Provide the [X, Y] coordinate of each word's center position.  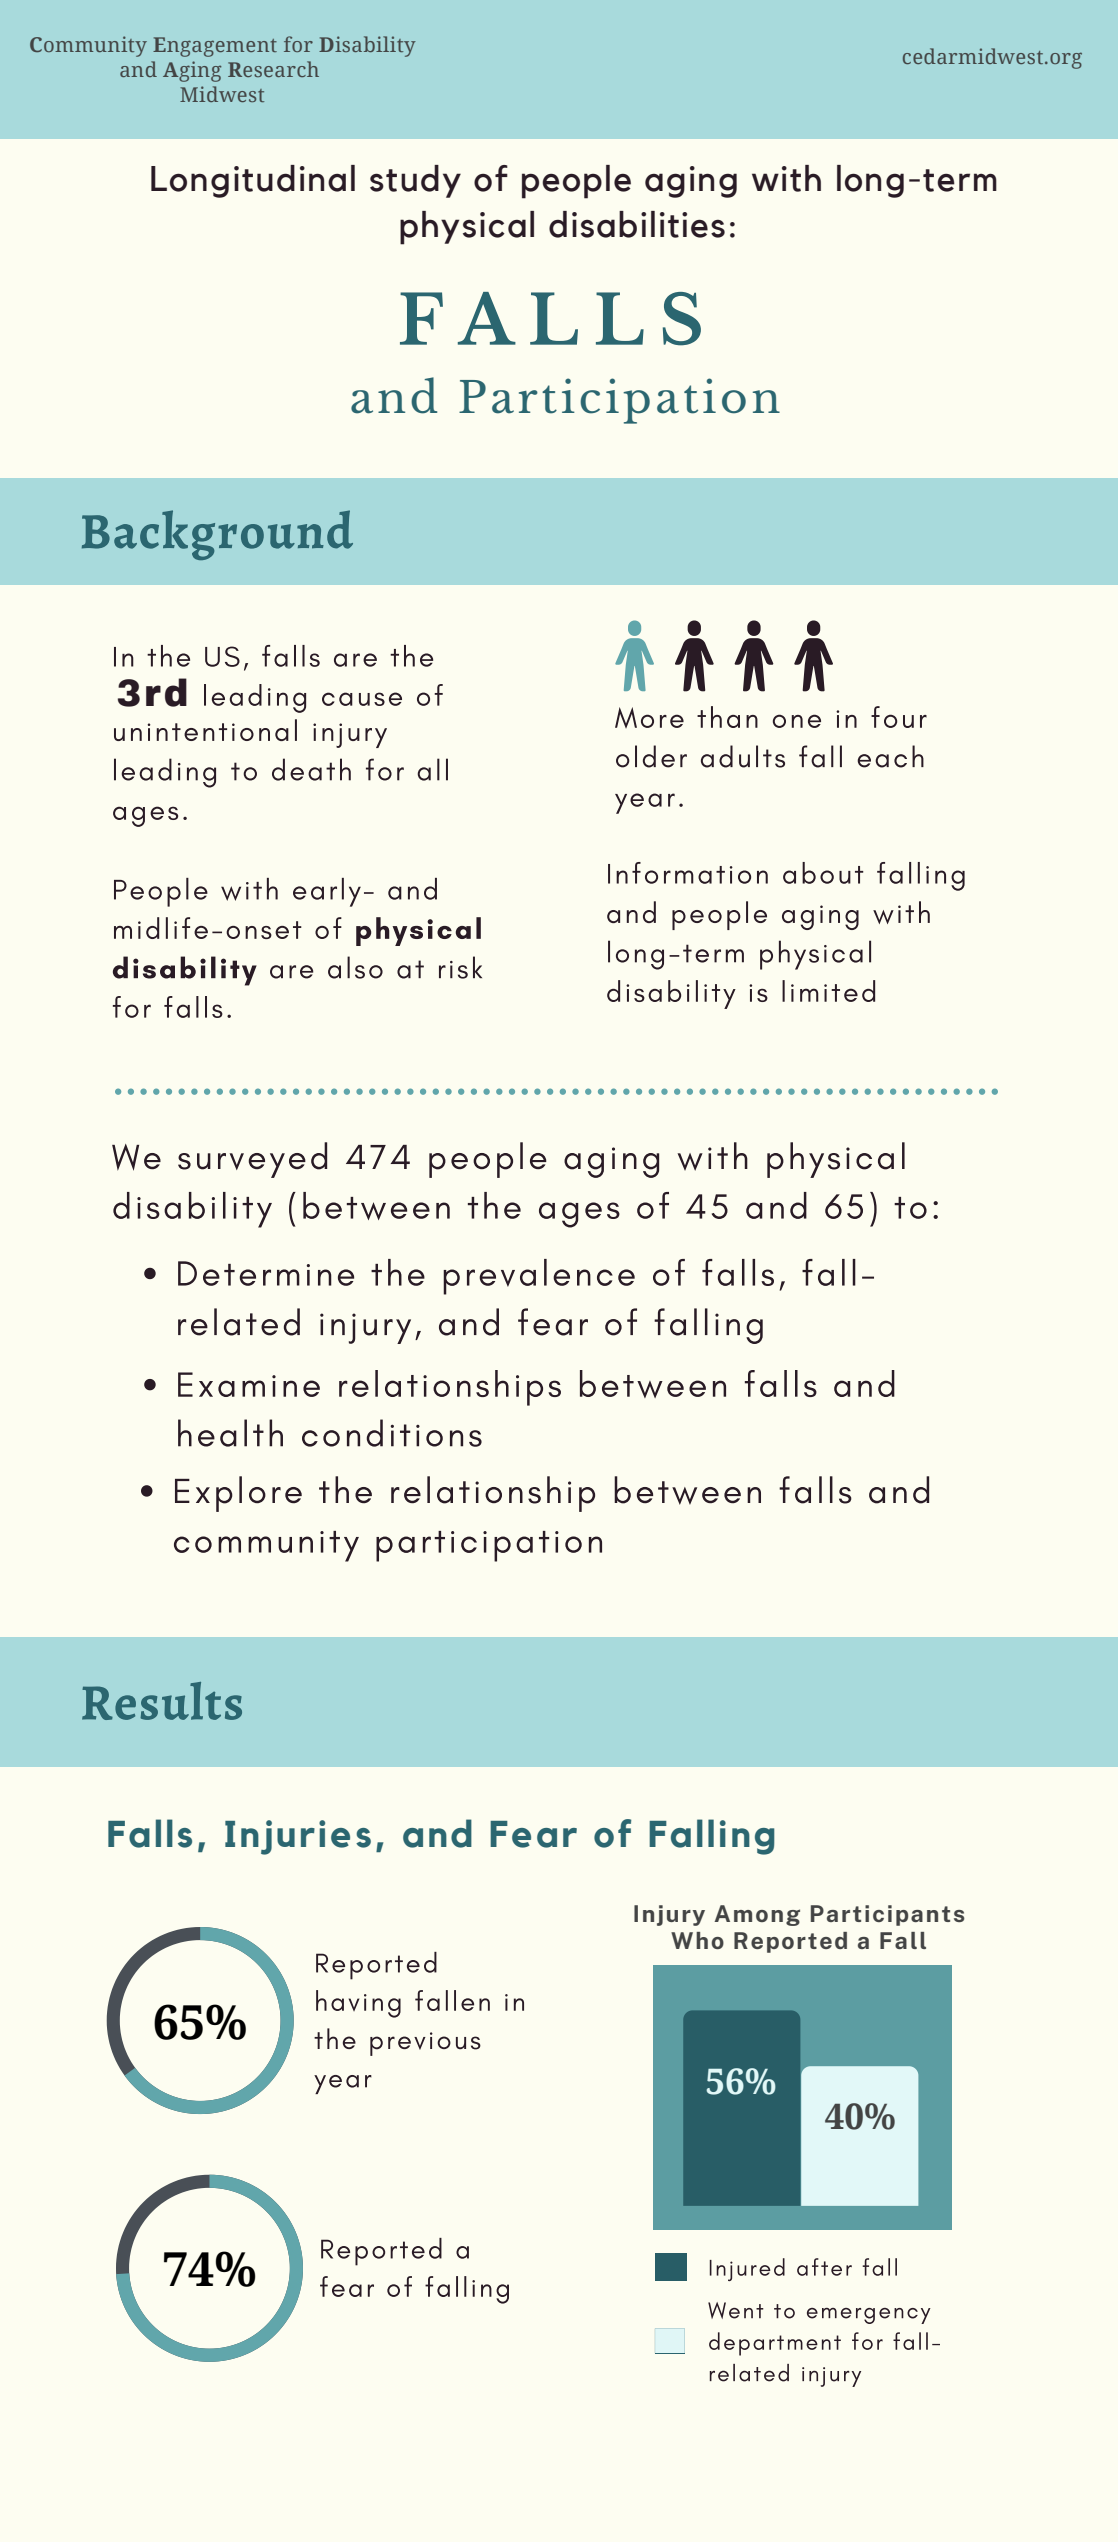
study [415, 181]
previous [425, 2044]
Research [273, 69]
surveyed [252, 1160]
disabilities [637, 224]
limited [828, 991]
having [358, 2004]
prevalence [539, 1277]
